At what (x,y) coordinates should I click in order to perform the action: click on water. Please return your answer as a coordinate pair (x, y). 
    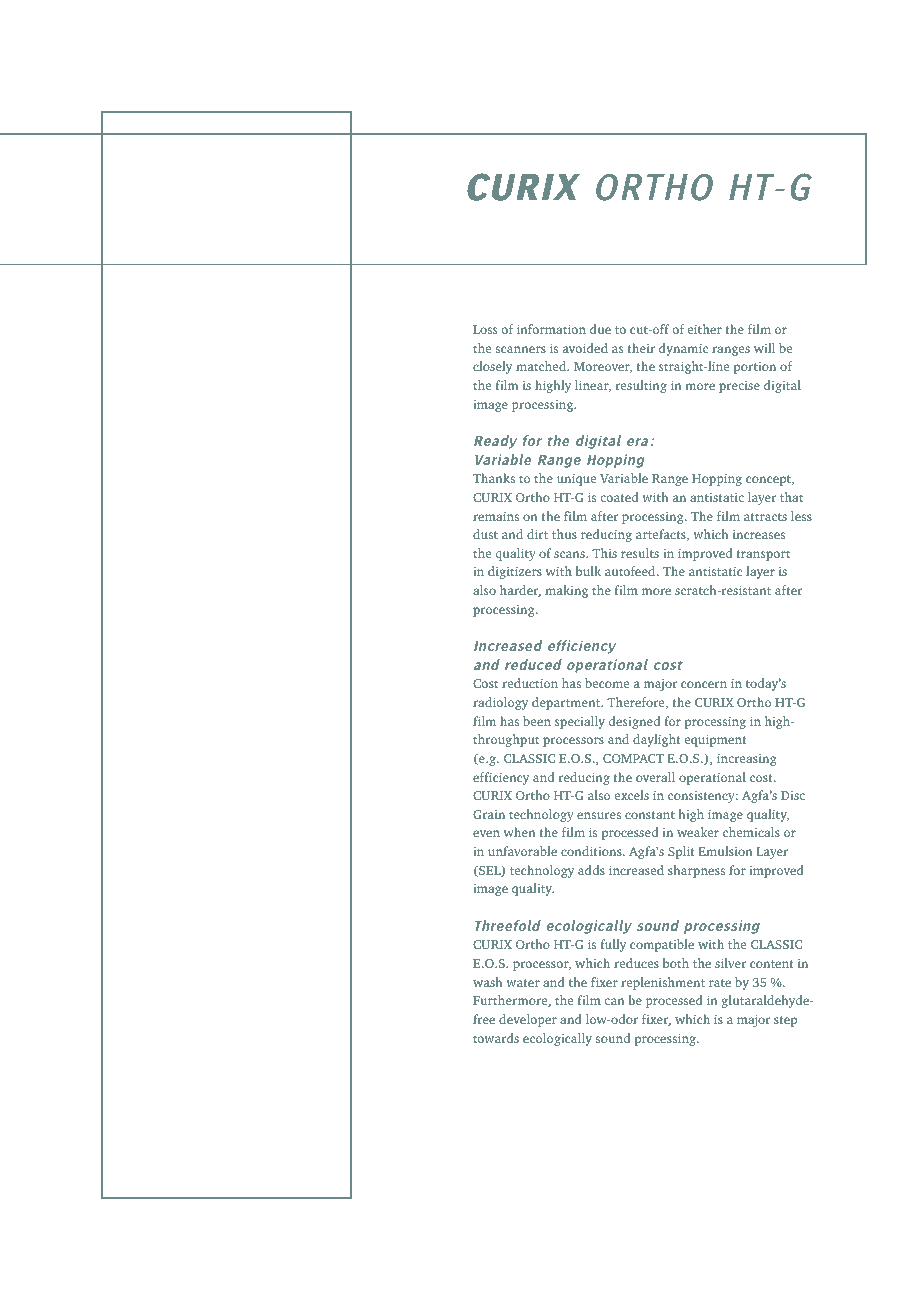
    Looking at the image, I should click on (523, 983).
